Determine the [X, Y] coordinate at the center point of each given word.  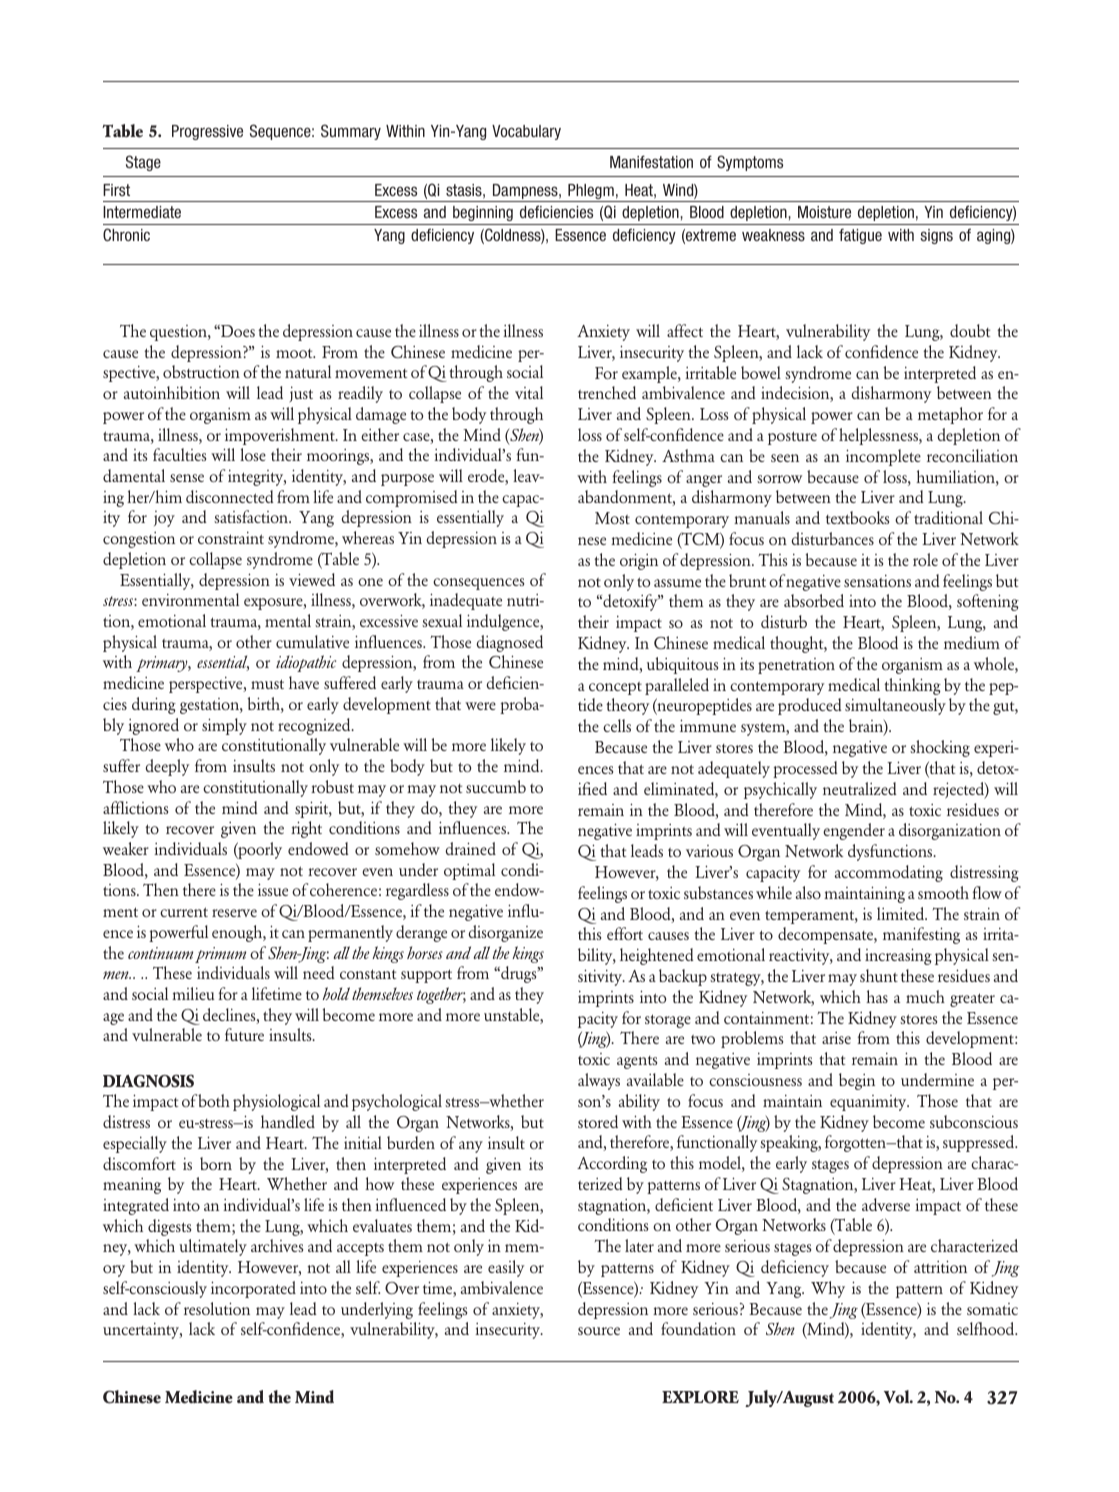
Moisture [824, 212]
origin [639, 561]
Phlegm [591, 193]
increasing [898, 956]
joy [164, 518]
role [925, 559]
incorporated [253, 1289]
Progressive [207, 132]
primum [220, 955]
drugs [519, 974]
